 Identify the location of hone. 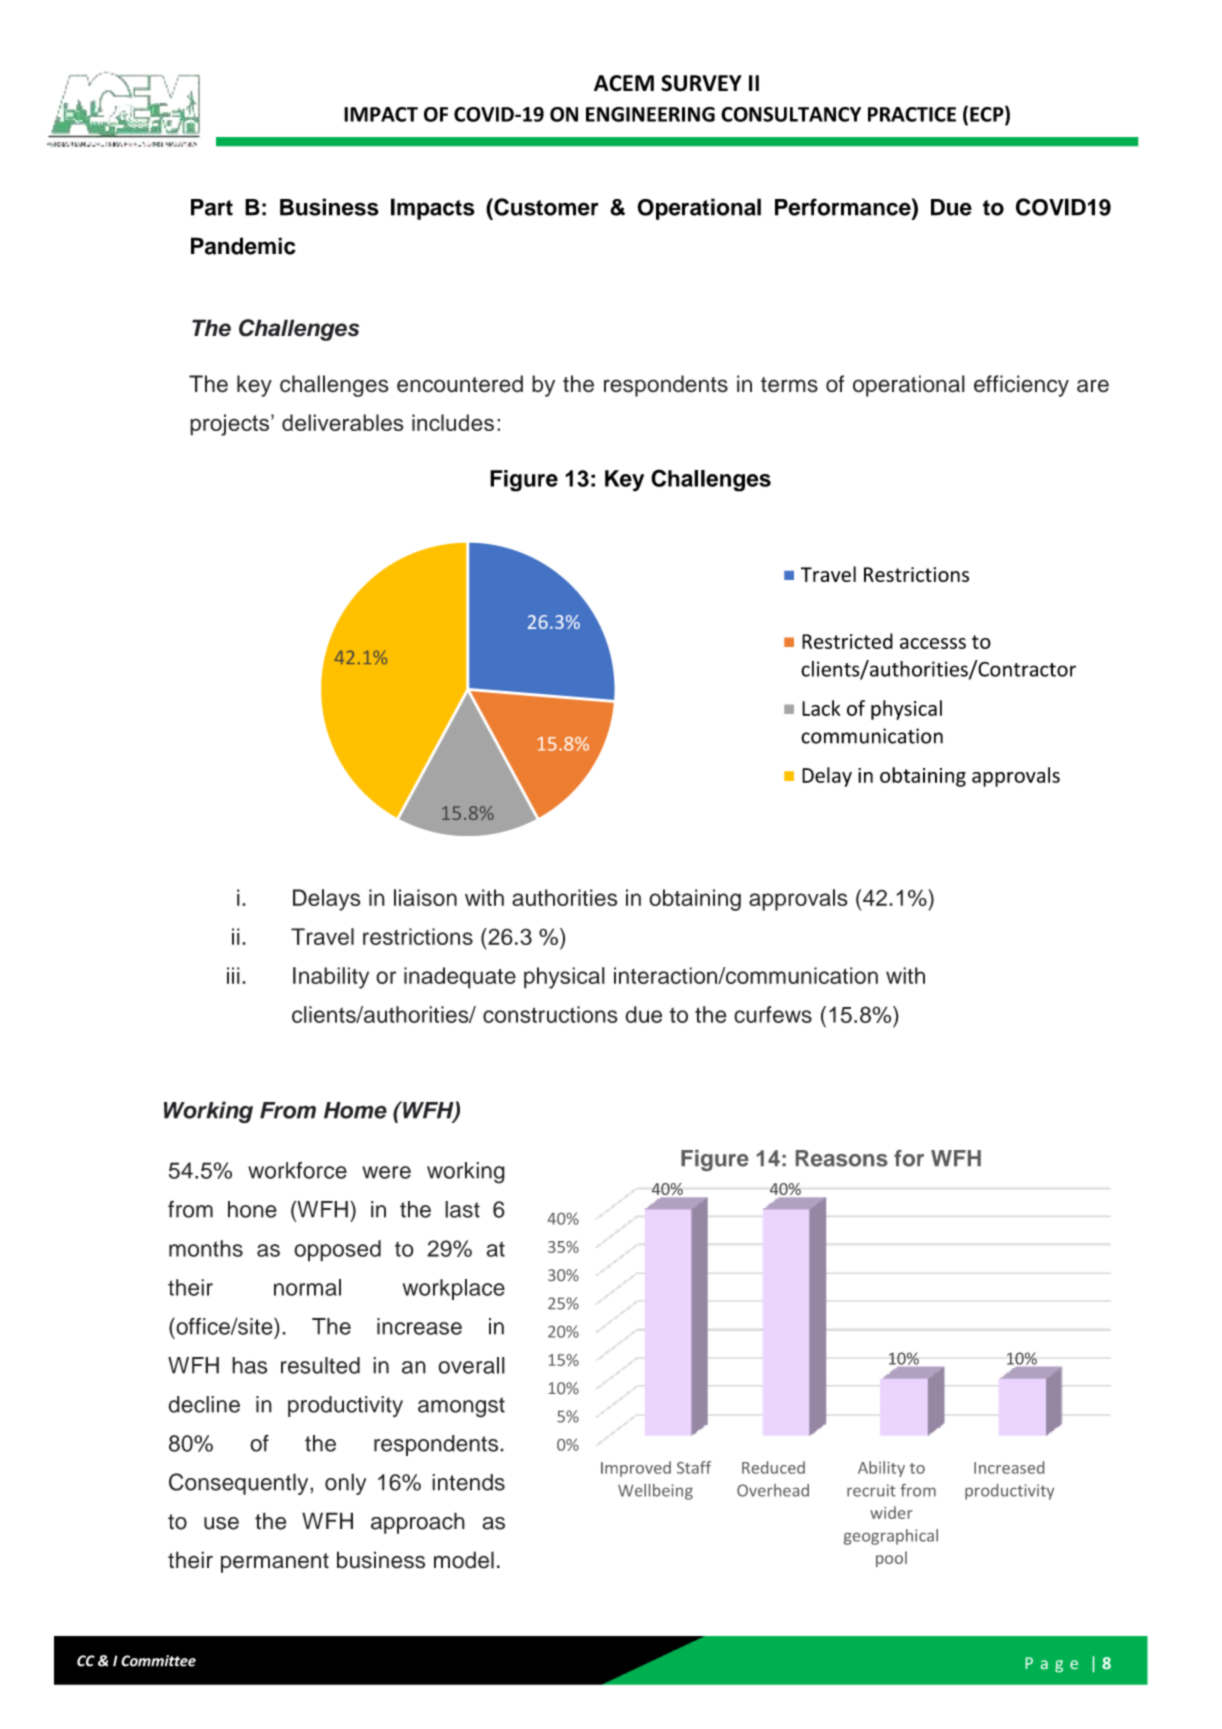
(252, 1209).
